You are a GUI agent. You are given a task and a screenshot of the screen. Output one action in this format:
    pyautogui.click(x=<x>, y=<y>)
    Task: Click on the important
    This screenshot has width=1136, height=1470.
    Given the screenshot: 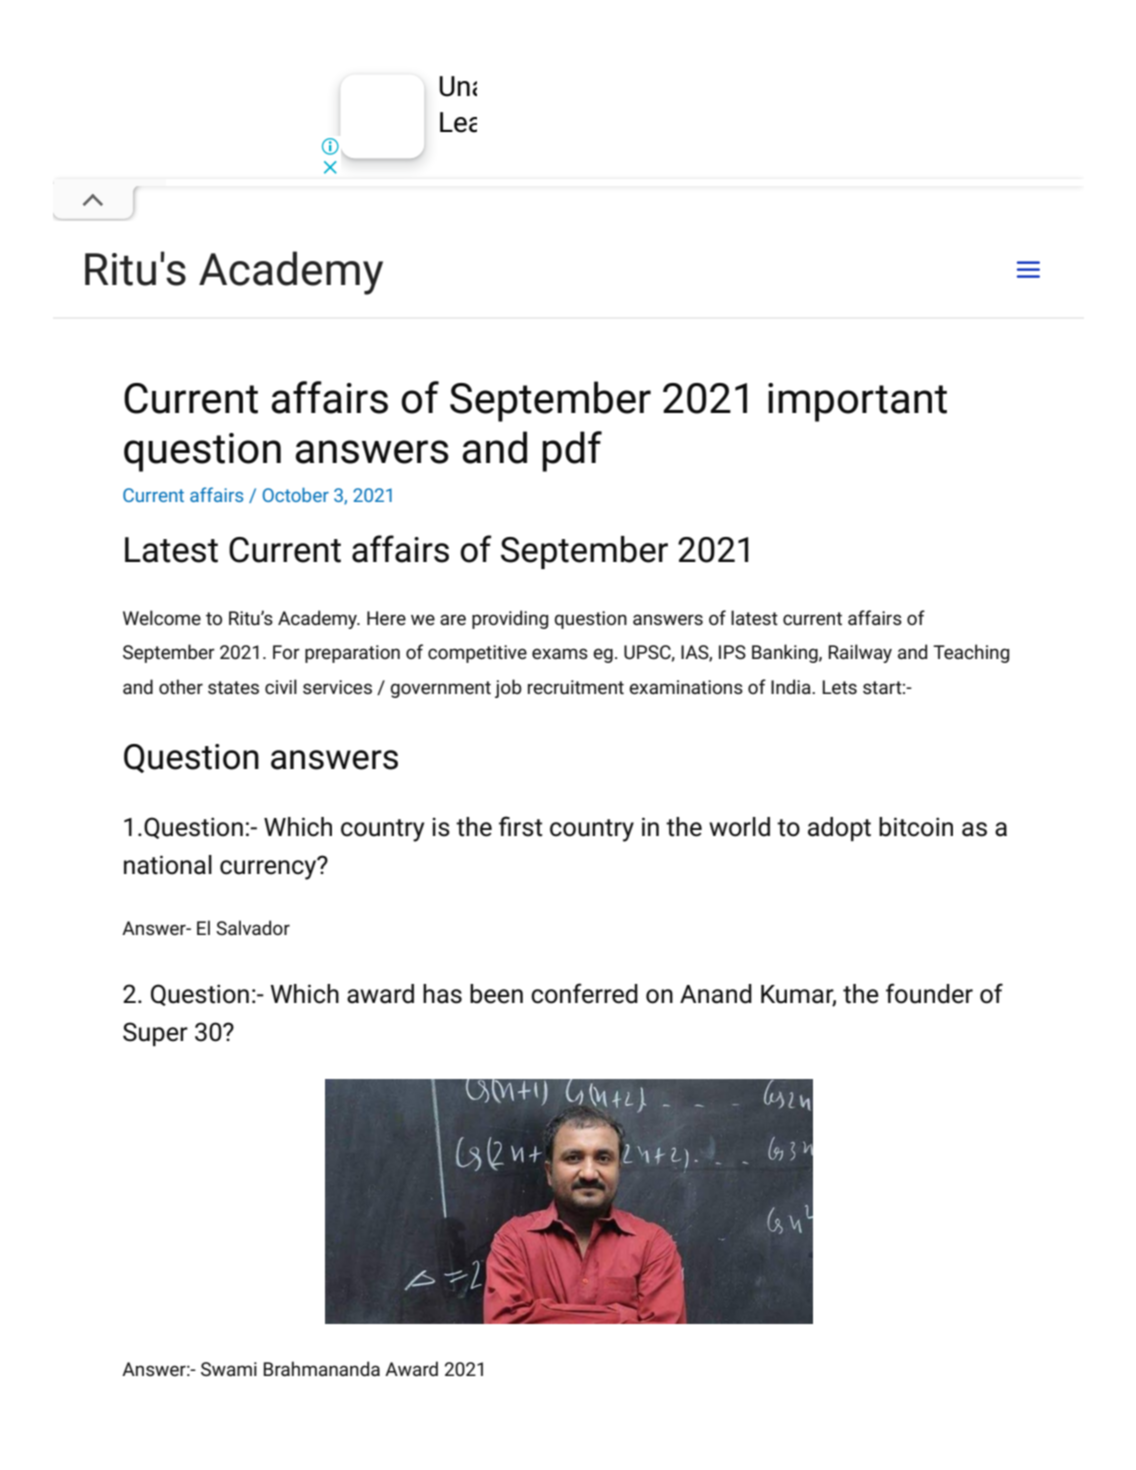 What is the action you would take?
    pyautogui.click(x=857, y=402)
